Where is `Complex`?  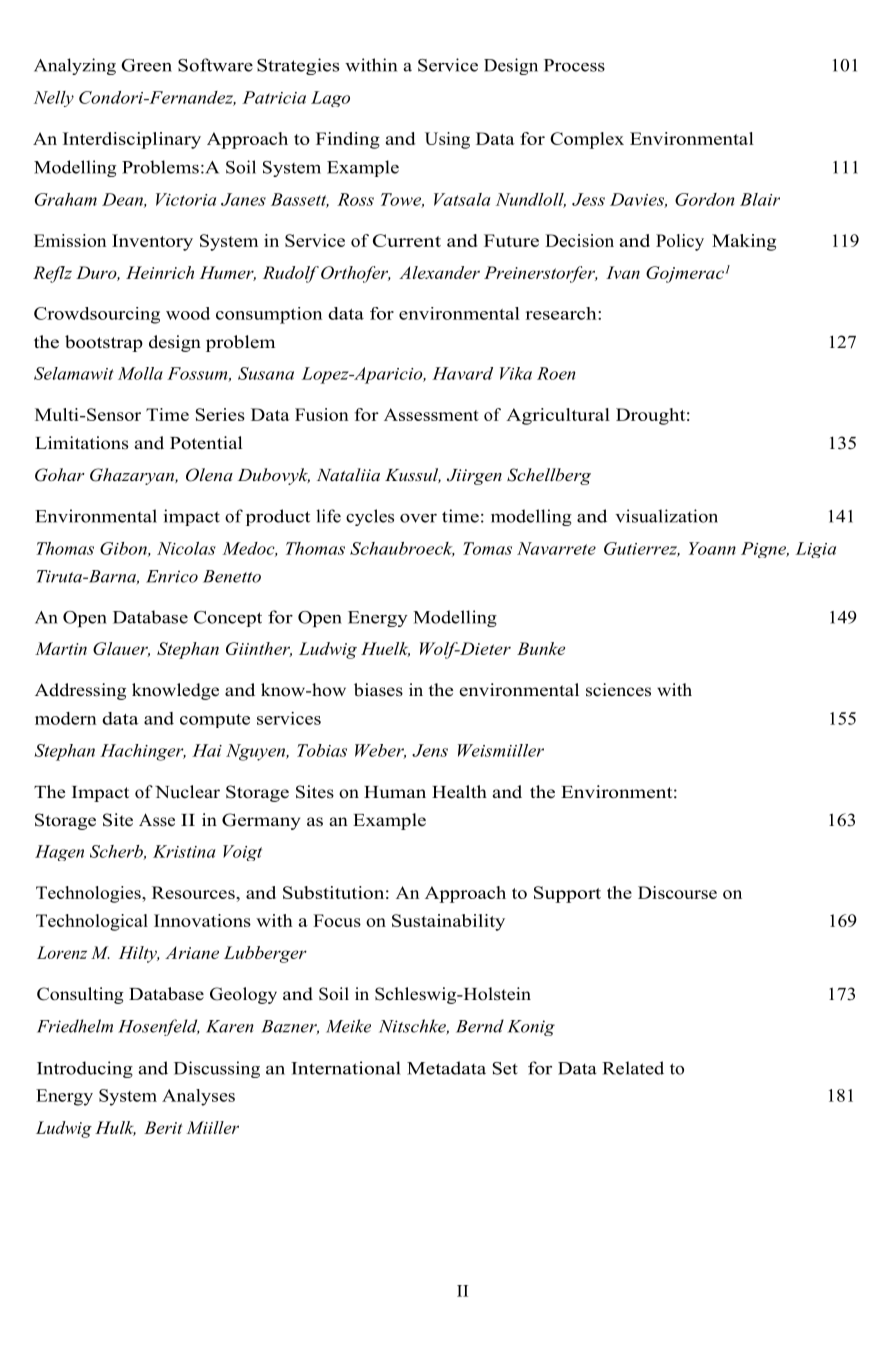
Complex is located at coordinates (587, 140).
